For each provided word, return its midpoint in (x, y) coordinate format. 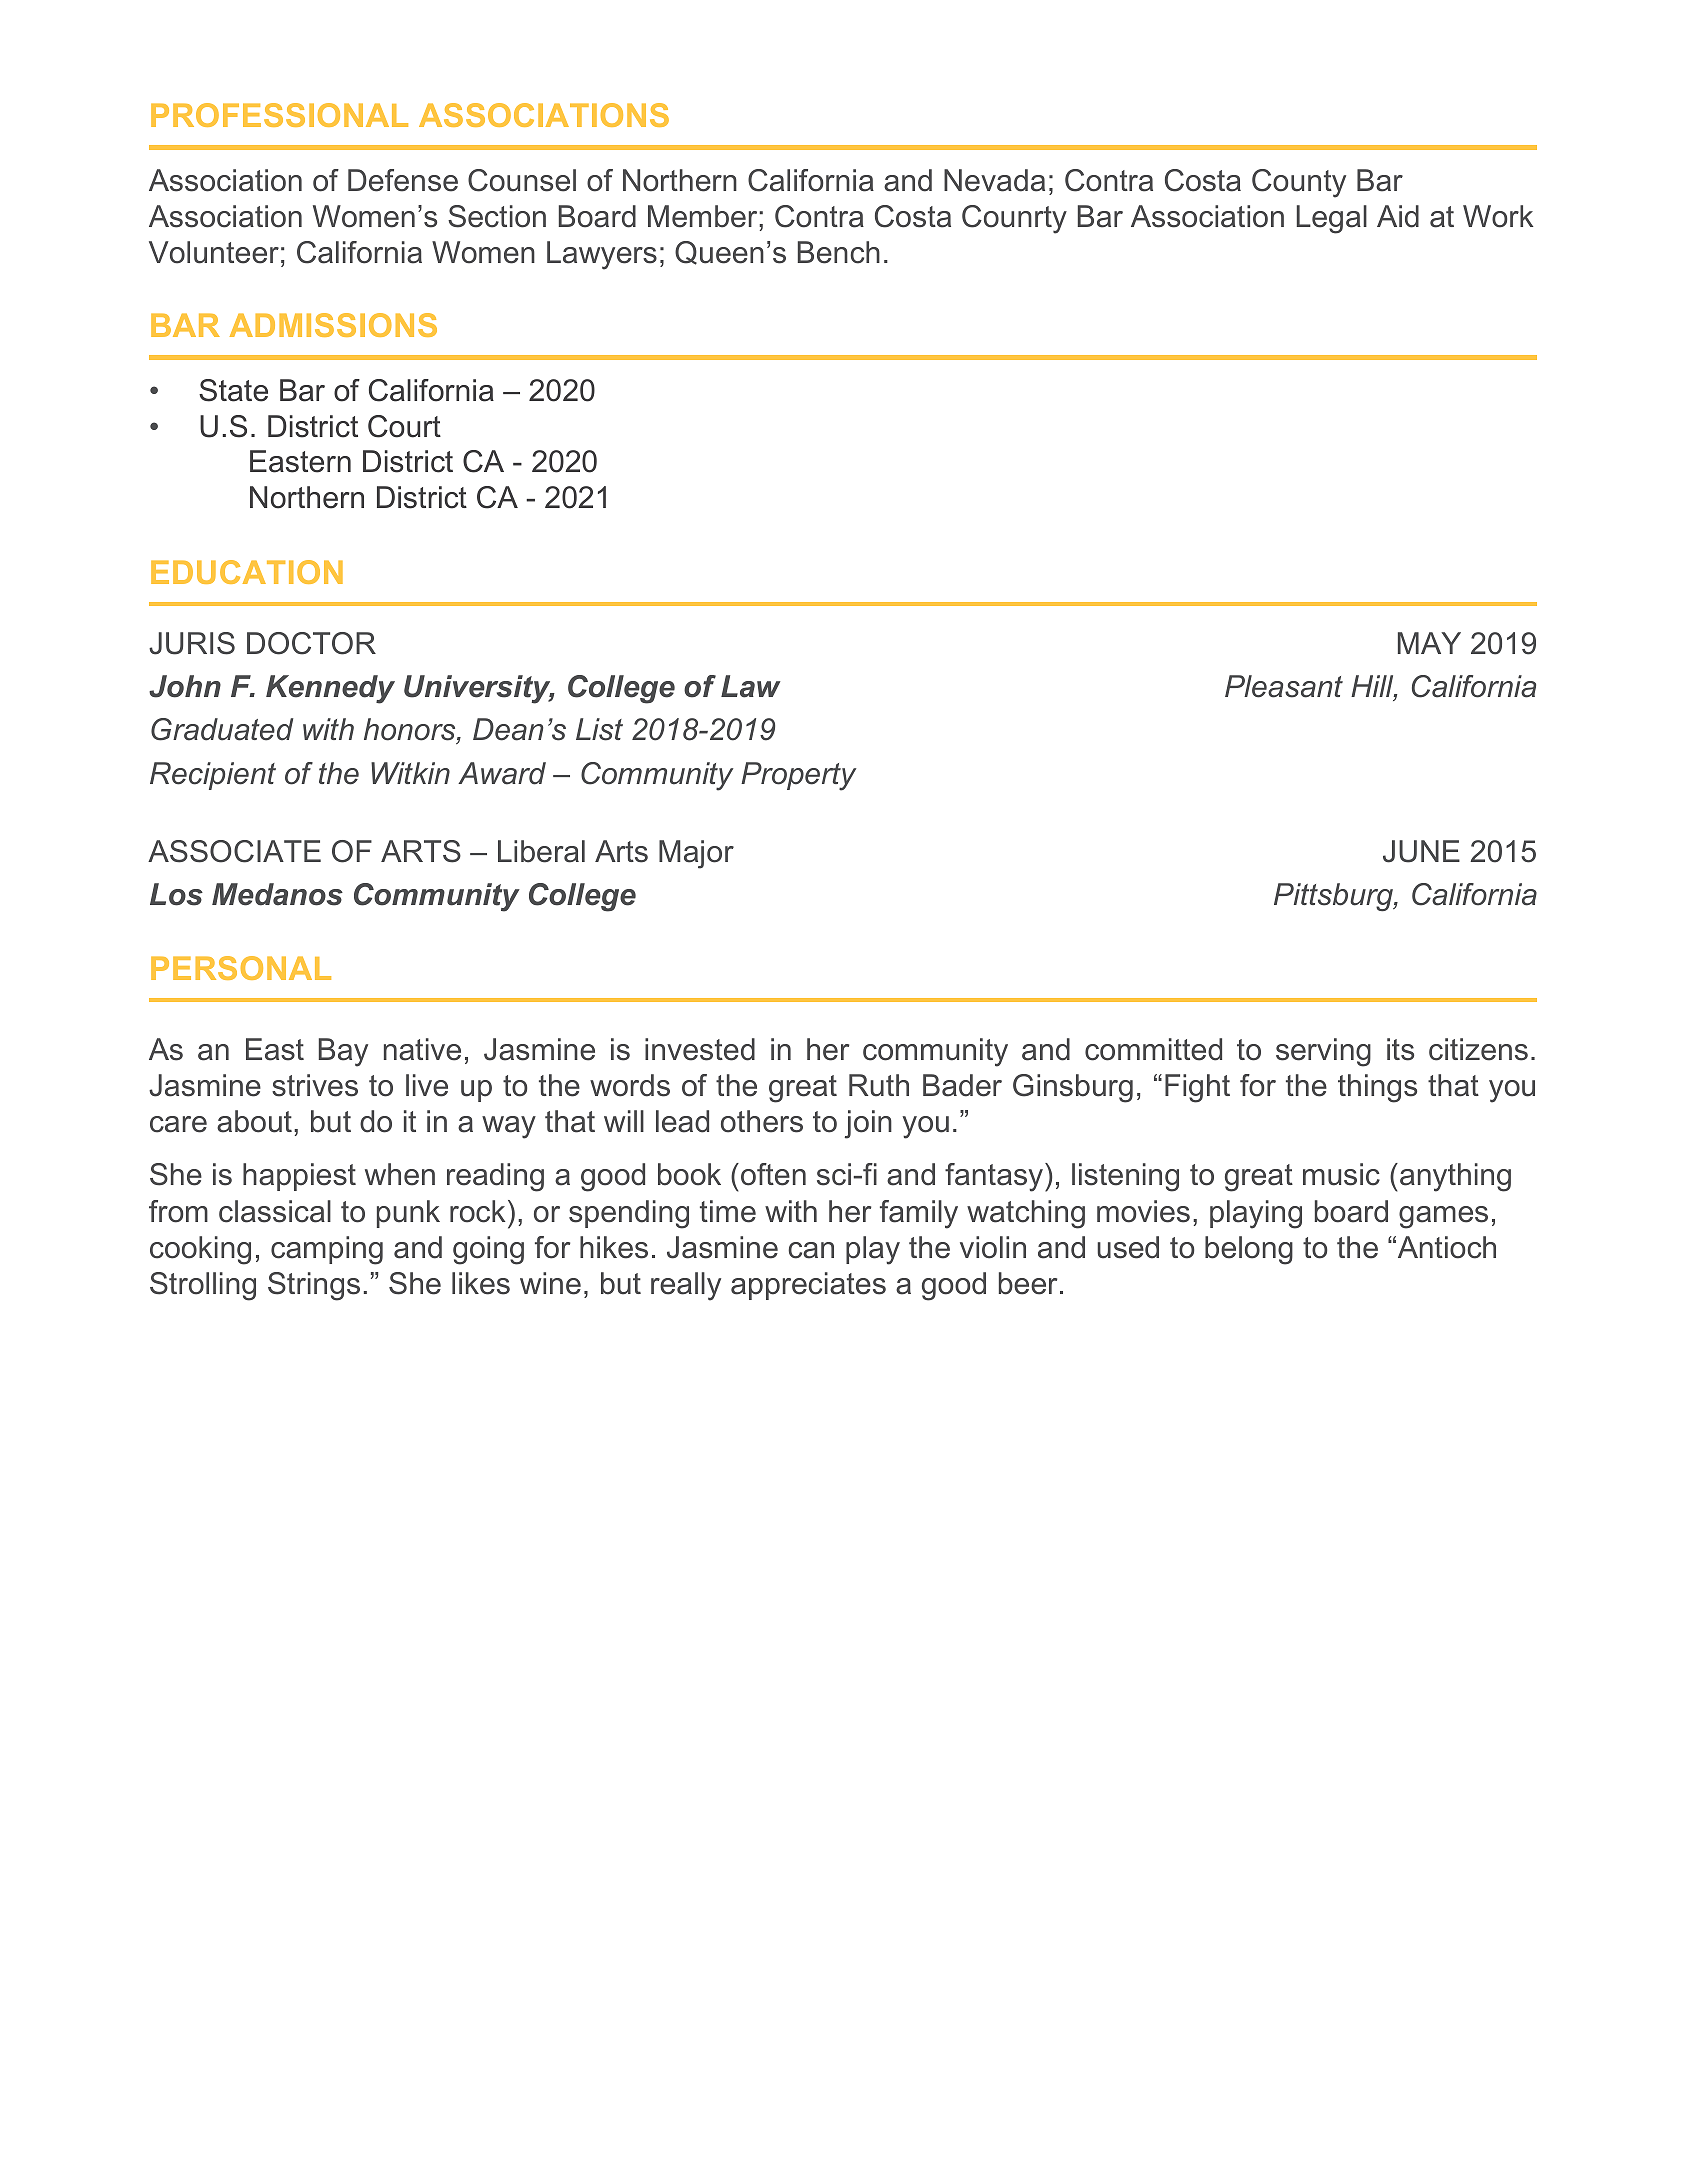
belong (1249, 1250)
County (1299, 183)
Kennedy (330, 689)
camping (327, 1250)
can (811, 1250)
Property (798, 776)
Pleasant (1284, 686)
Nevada (994, 180)
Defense (403, 180)
